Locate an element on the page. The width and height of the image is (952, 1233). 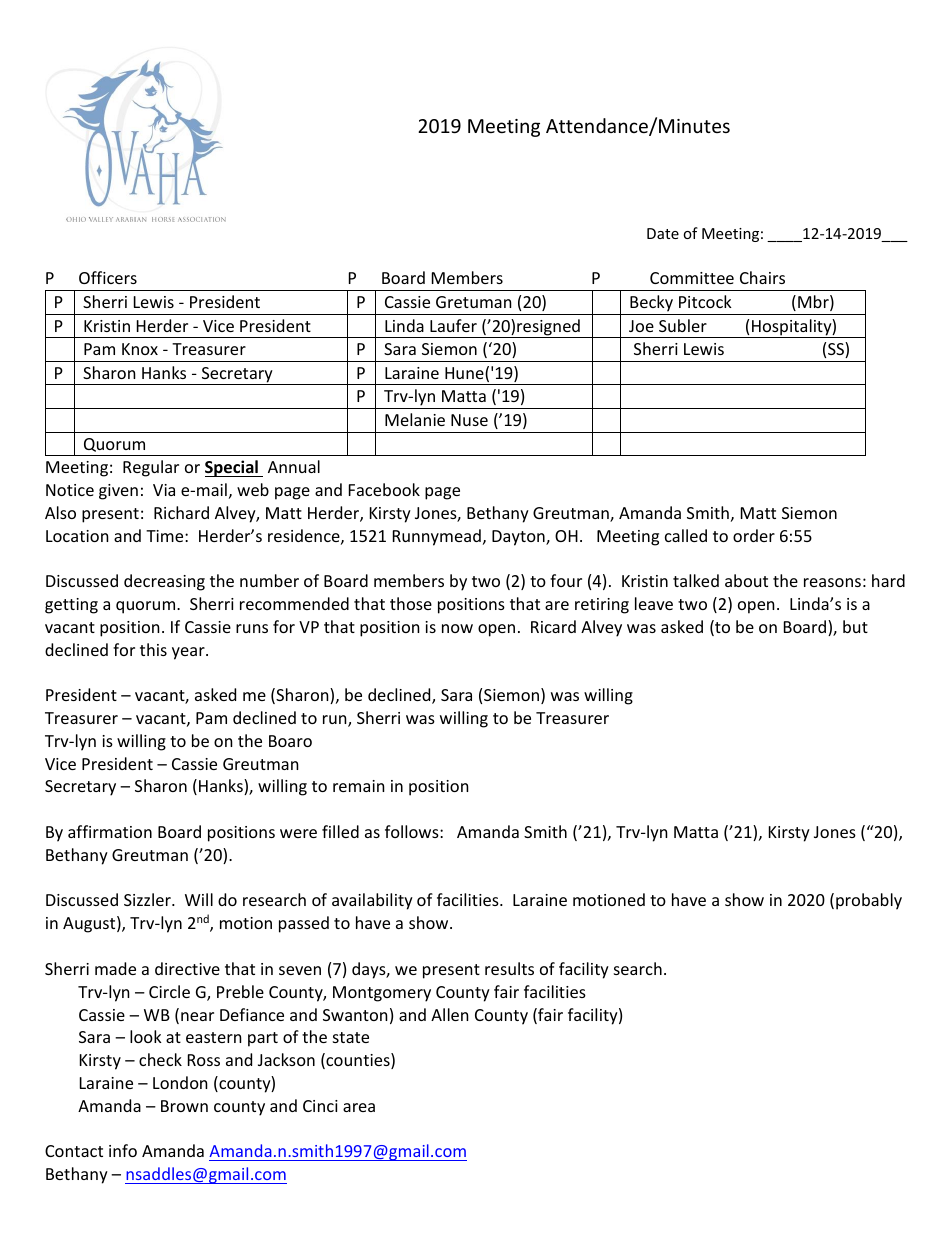
Facebook is located at coordinates (384, 489).
